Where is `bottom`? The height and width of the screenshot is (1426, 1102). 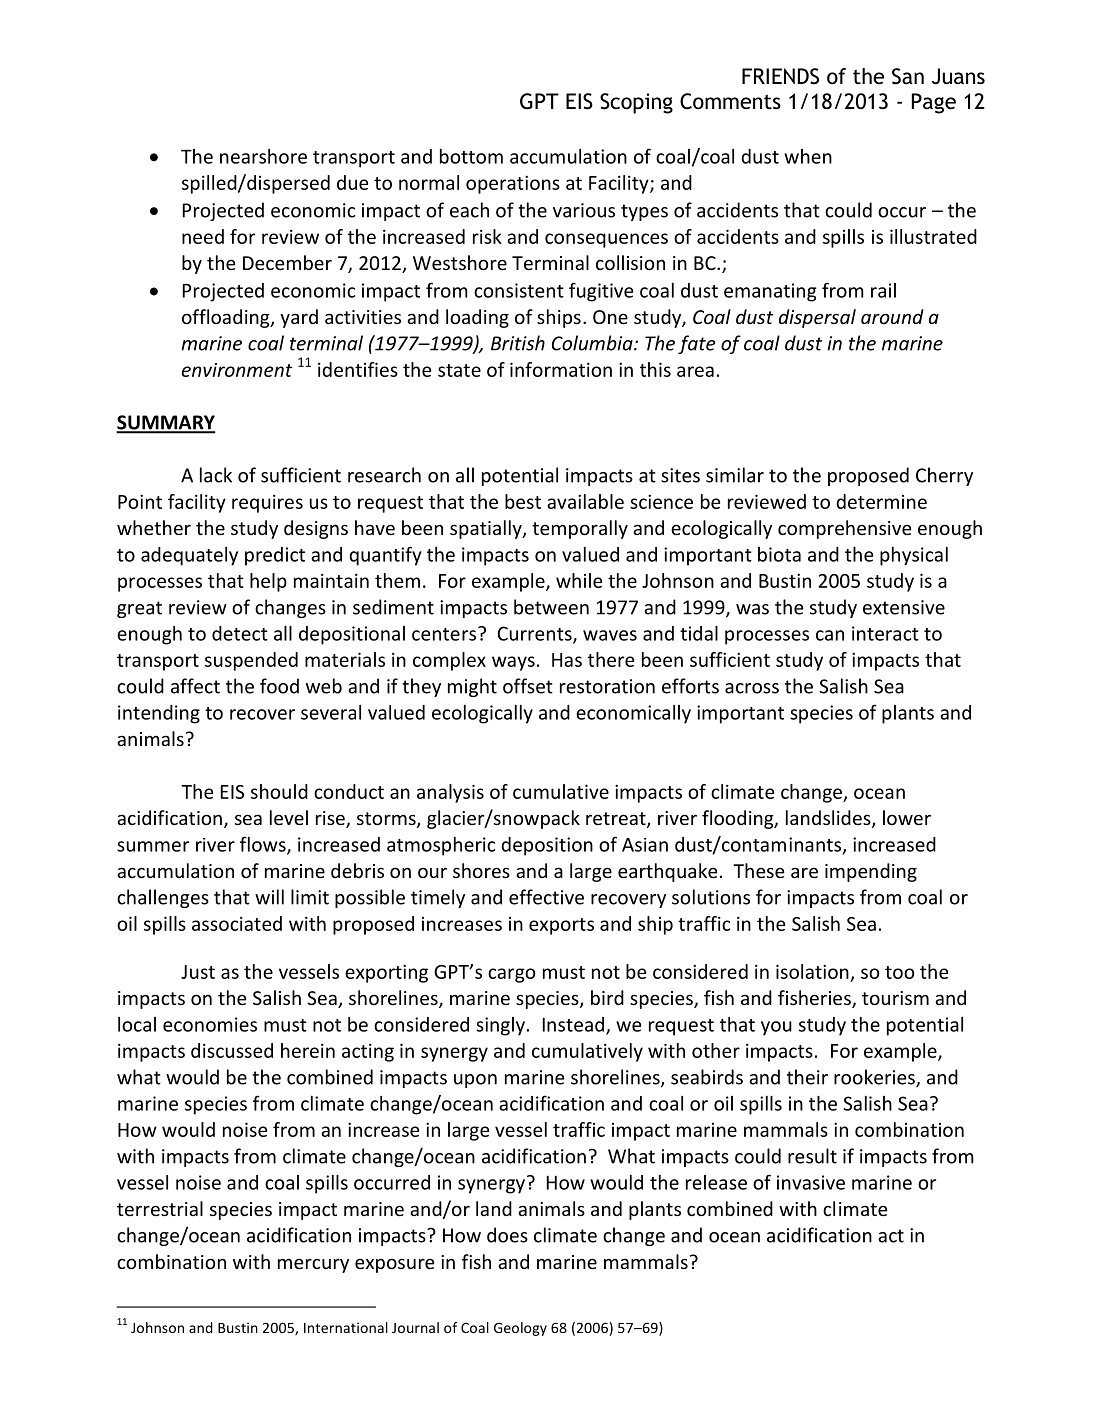 bottom is located at coordinates (471, 156).
